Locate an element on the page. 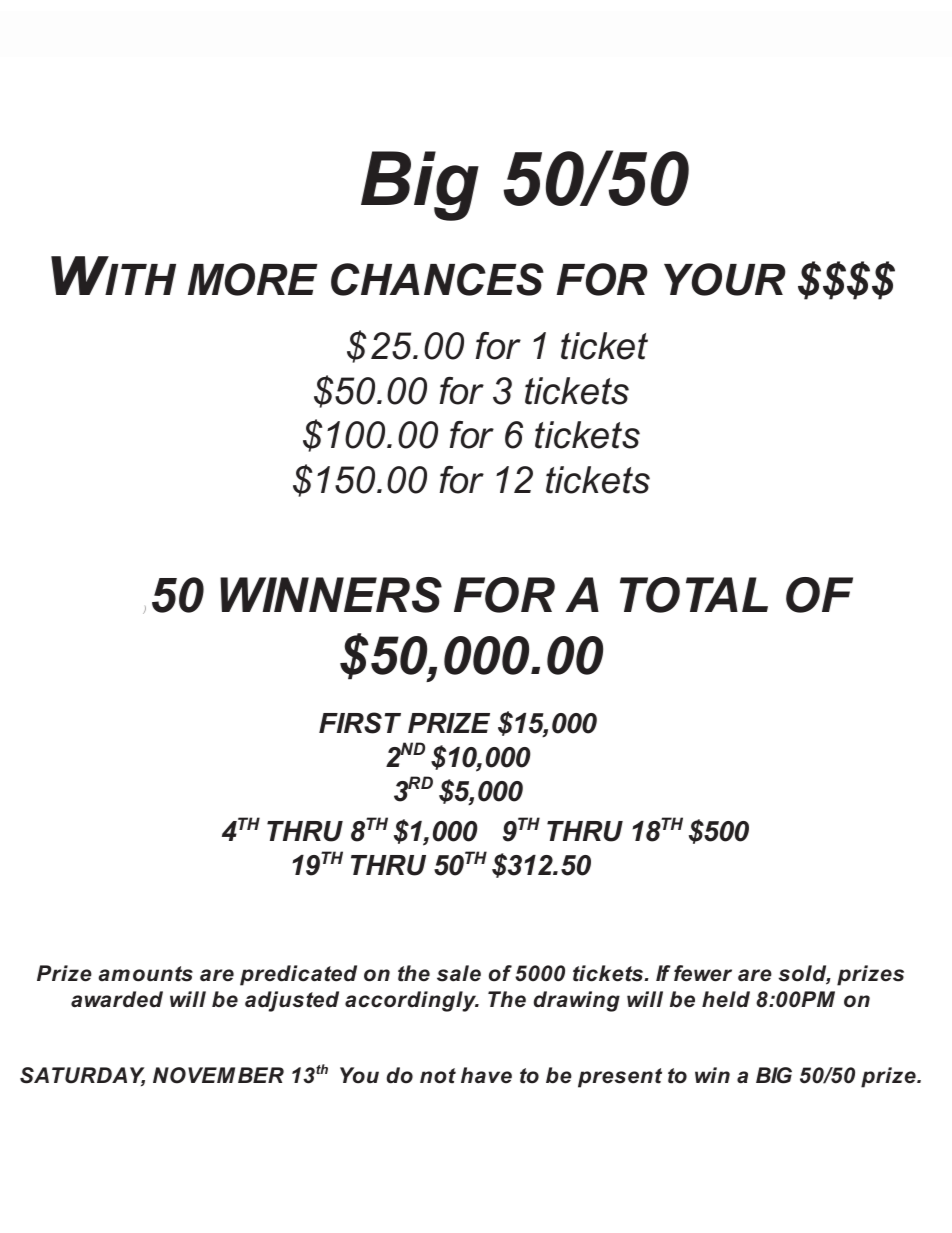 The image size is (952, 1233). FIRST is located at coordinates (360, 723).
